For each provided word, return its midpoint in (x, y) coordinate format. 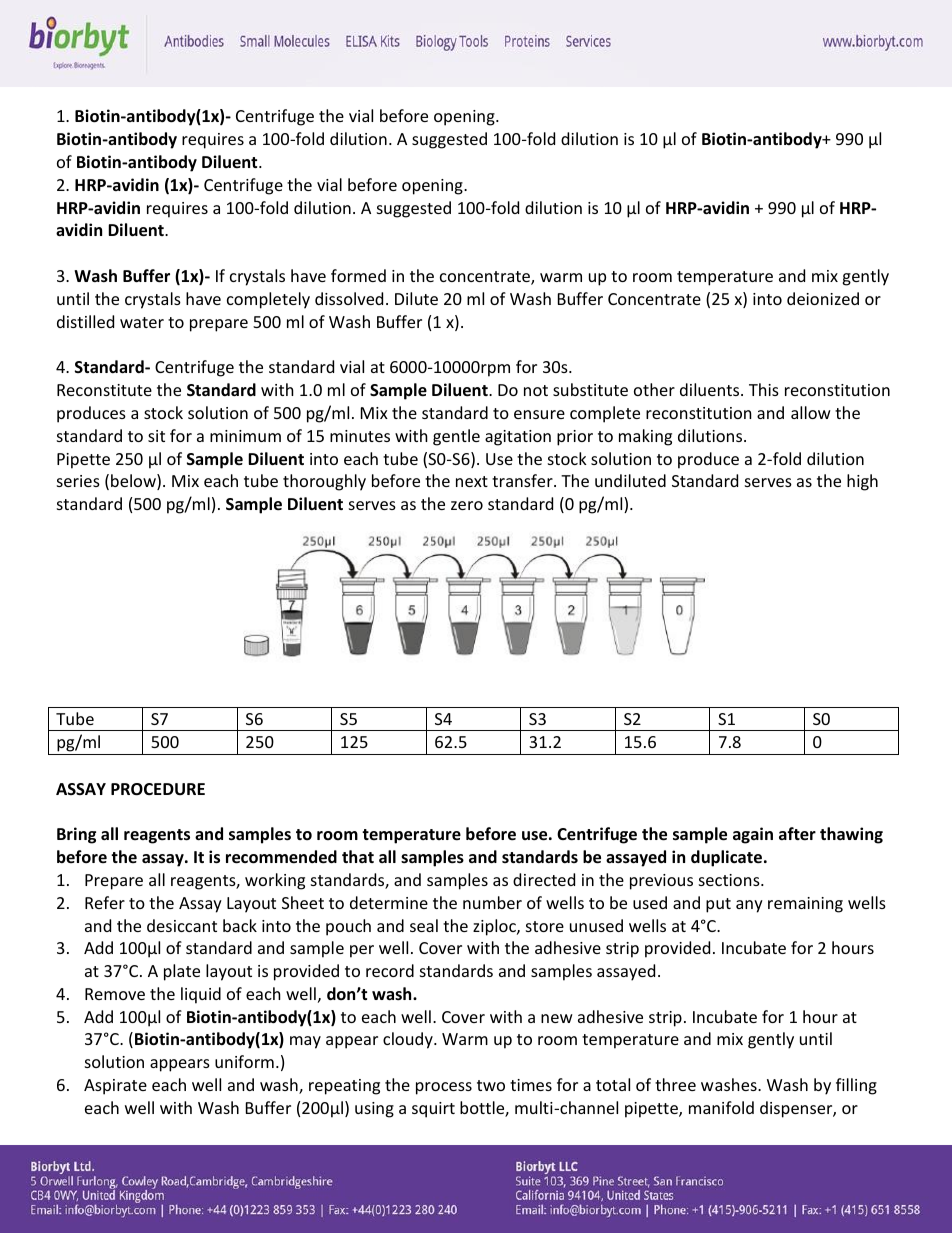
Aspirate (115, 1087)
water (142, 322)
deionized (823, 298)
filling (856, 1086)
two (491, 1085)
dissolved (349, 298)
